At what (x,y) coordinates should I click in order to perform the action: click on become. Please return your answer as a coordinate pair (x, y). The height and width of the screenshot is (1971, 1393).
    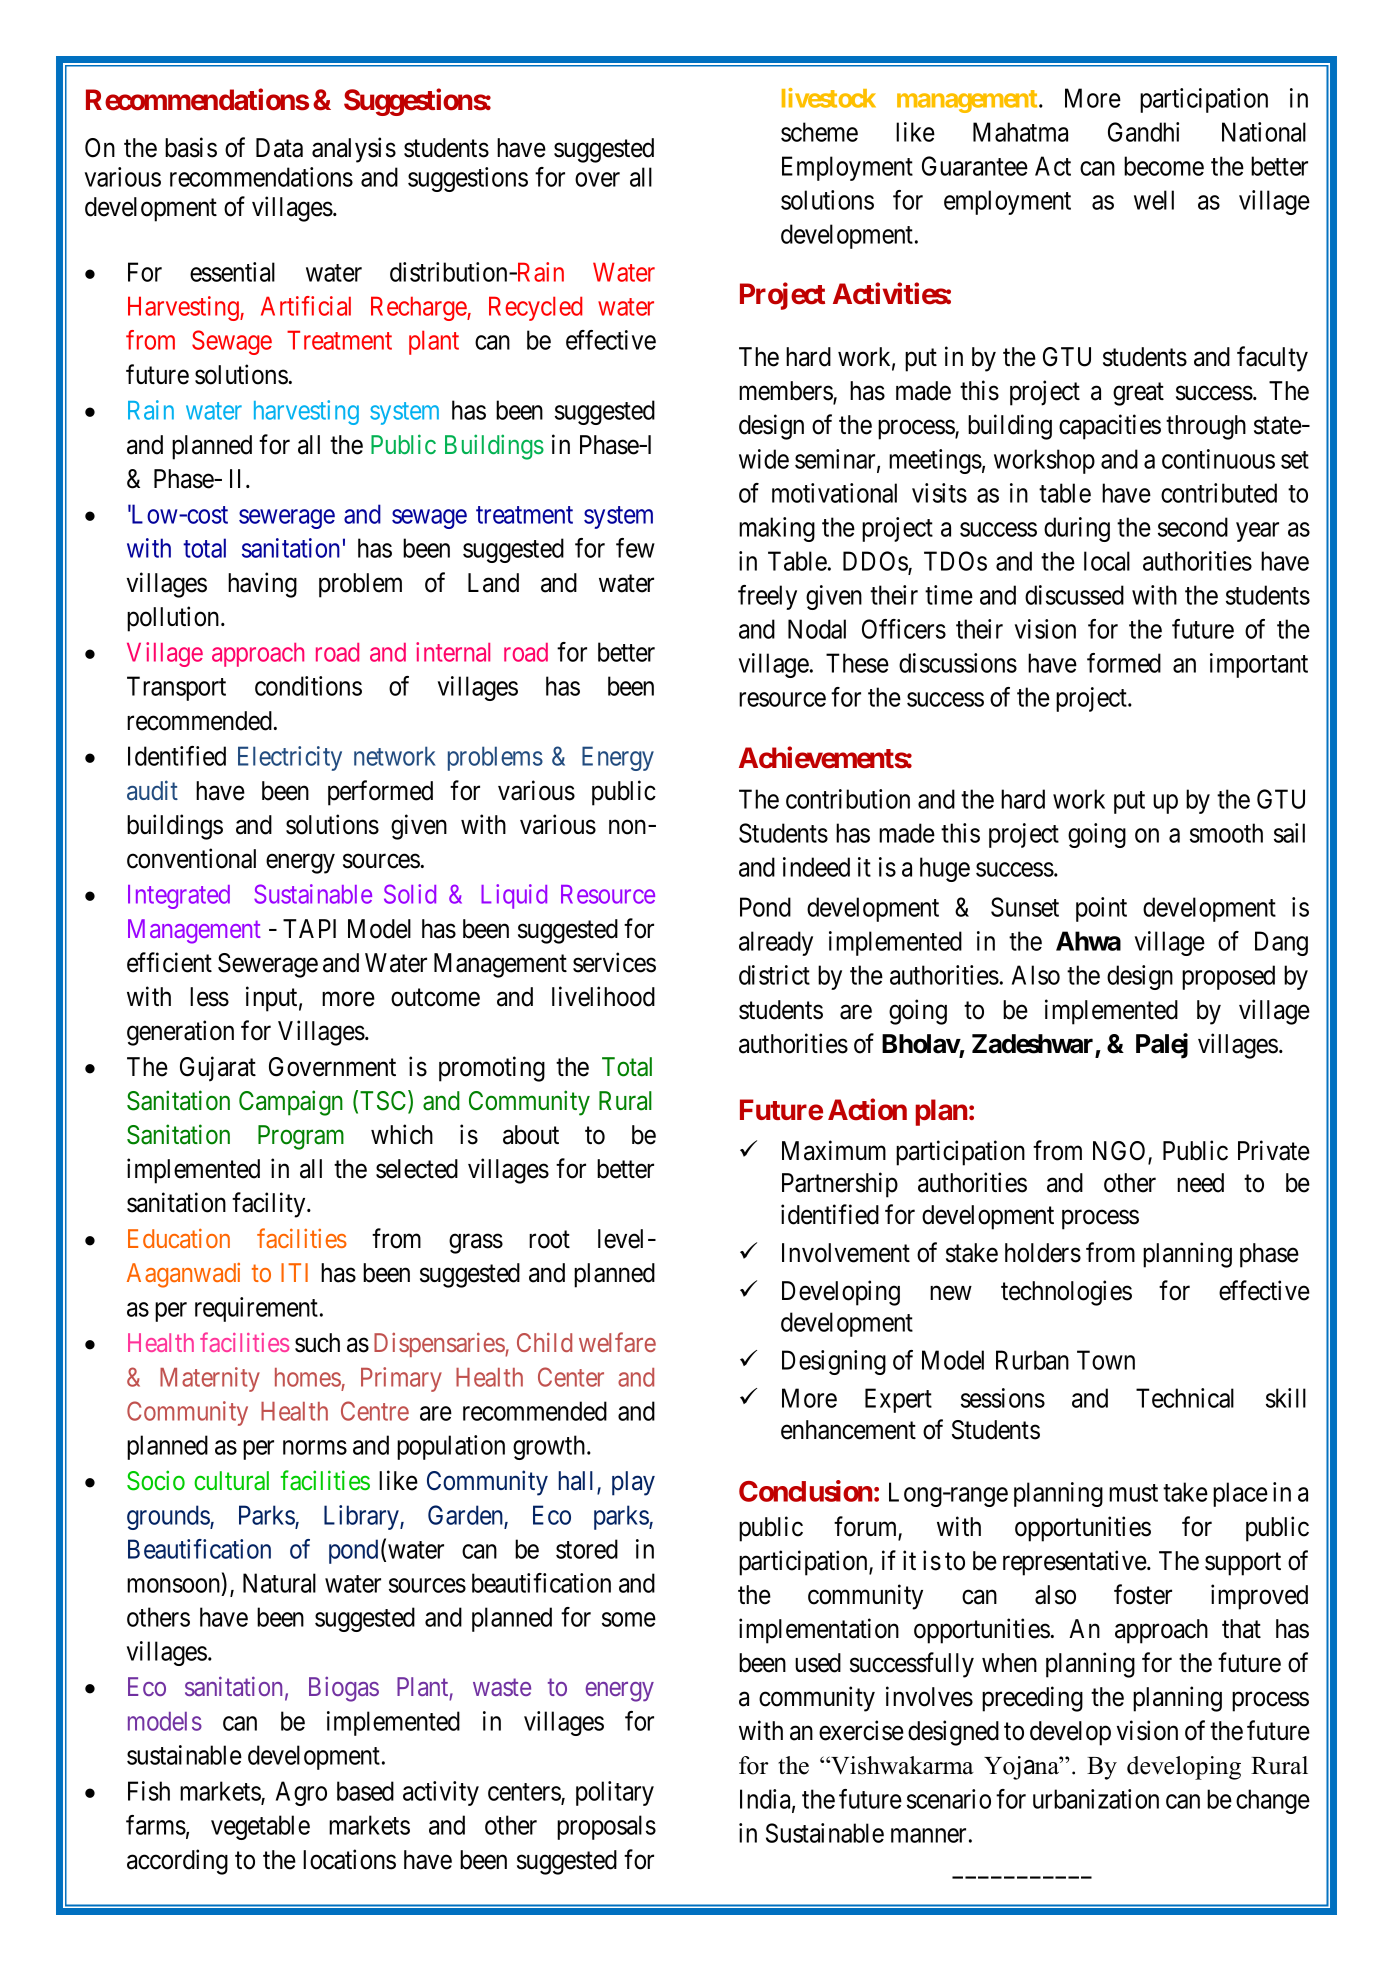
    Looking at the image, I should click on (1164, 166).
